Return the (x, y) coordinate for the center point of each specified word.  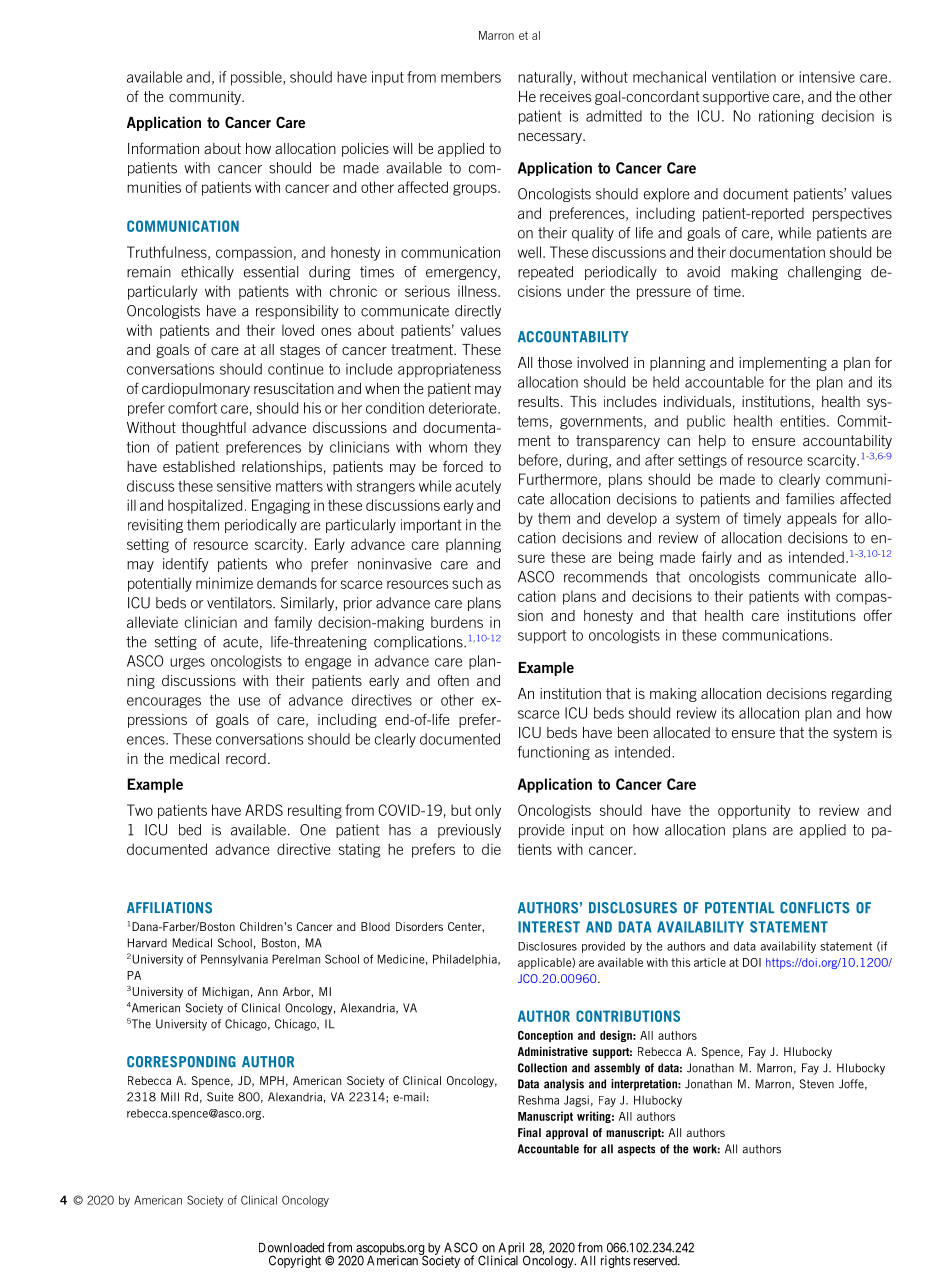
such (467, 583)
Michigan (226, 993)
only (488, 811)
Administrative (552, 1051)
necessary (551, 138)
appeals (812, 519)
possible (257, 78)
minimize (224, 583)
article (710, 962)
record (246, 758)
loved (298, 330)
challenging (824, 273)
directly (478, 312)
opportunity (754, 812)
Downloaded (291, 1247)
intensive (827, 77)
